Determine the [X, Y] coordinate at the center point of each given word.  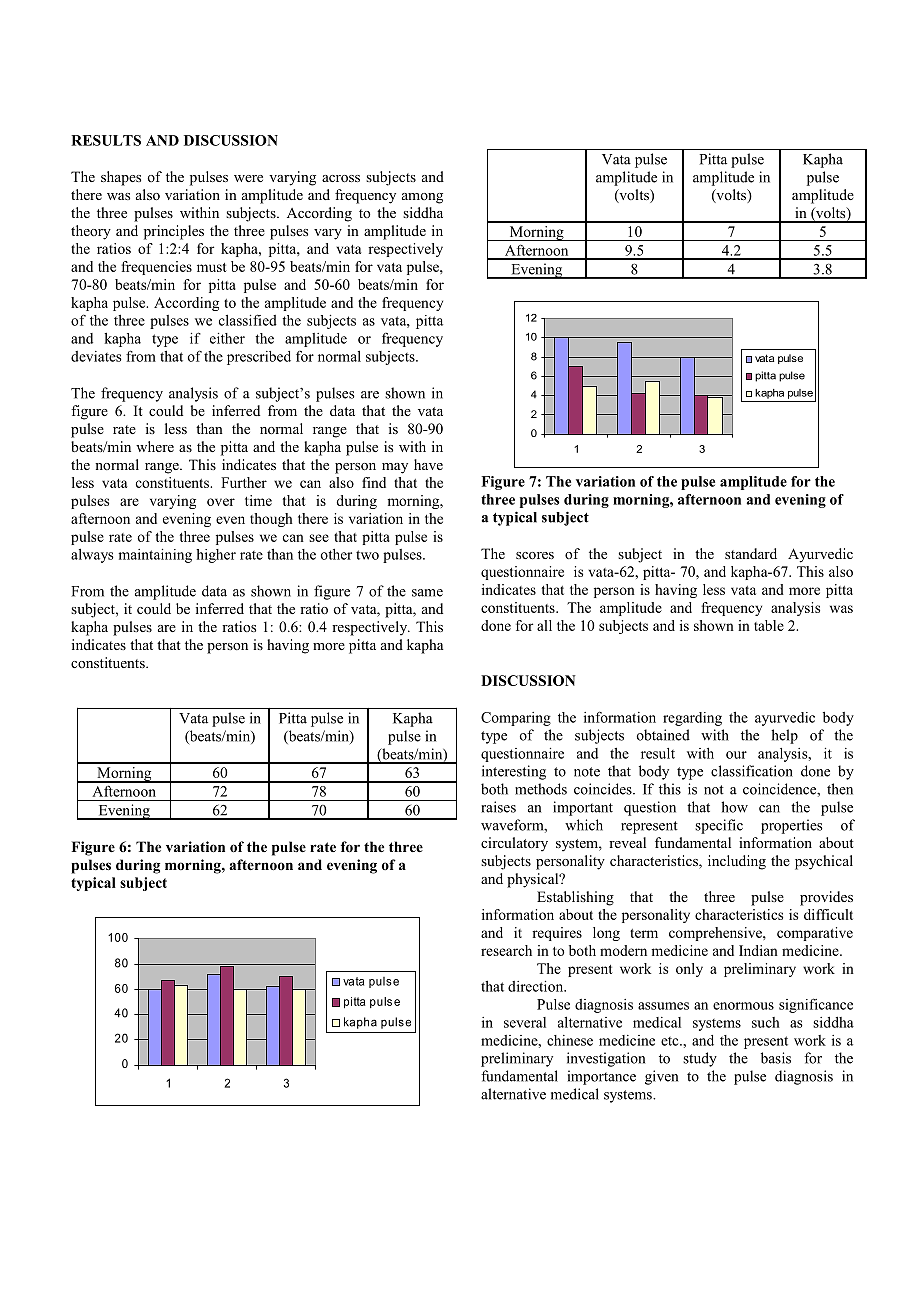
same [427, 593]
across [341, 178]
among [422, 198]
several [525, 1022]
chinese [570, 1040]
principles [174, 232]
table [769, 625]
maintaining [155, 556]
